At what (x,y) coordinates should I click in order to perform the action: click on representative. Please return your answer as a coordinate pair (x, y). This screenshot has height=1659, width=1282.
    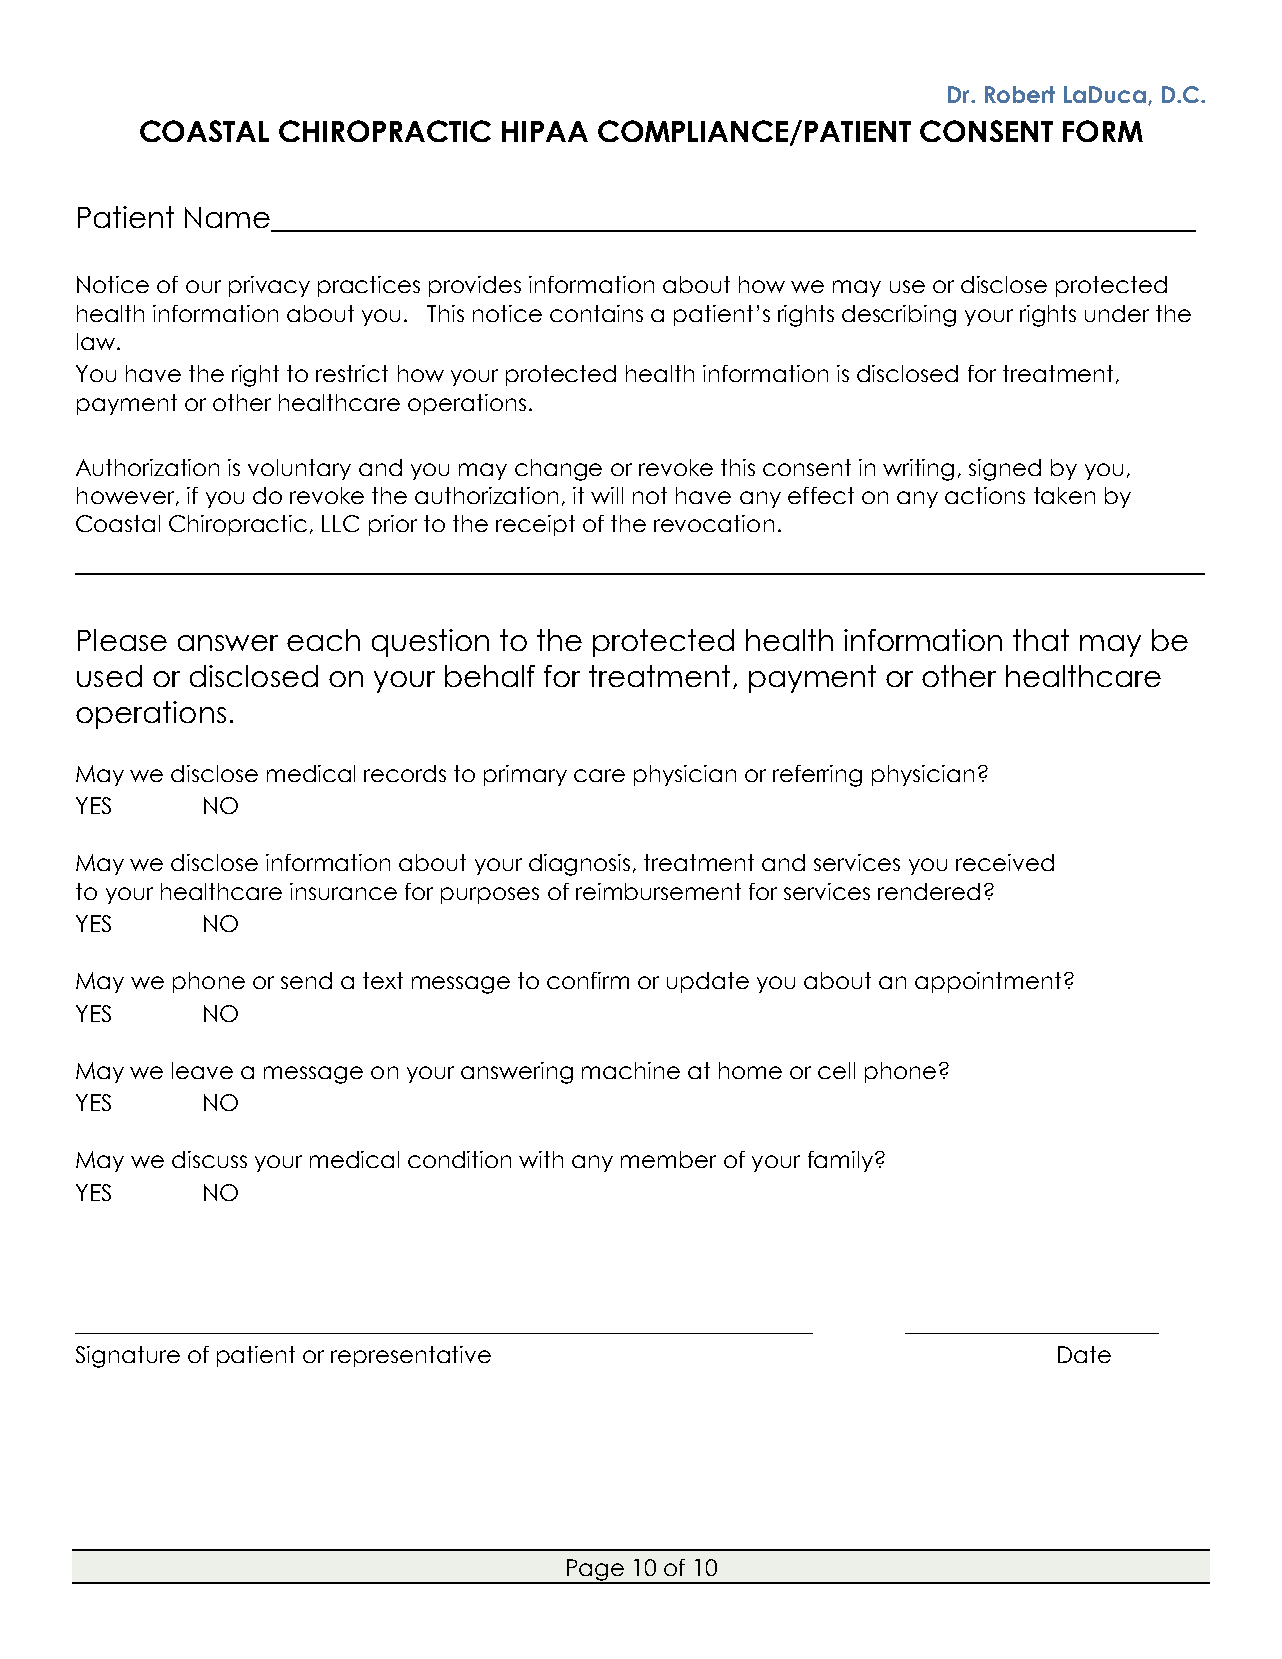
    Looking at the image, I should click on (411, 1356).
